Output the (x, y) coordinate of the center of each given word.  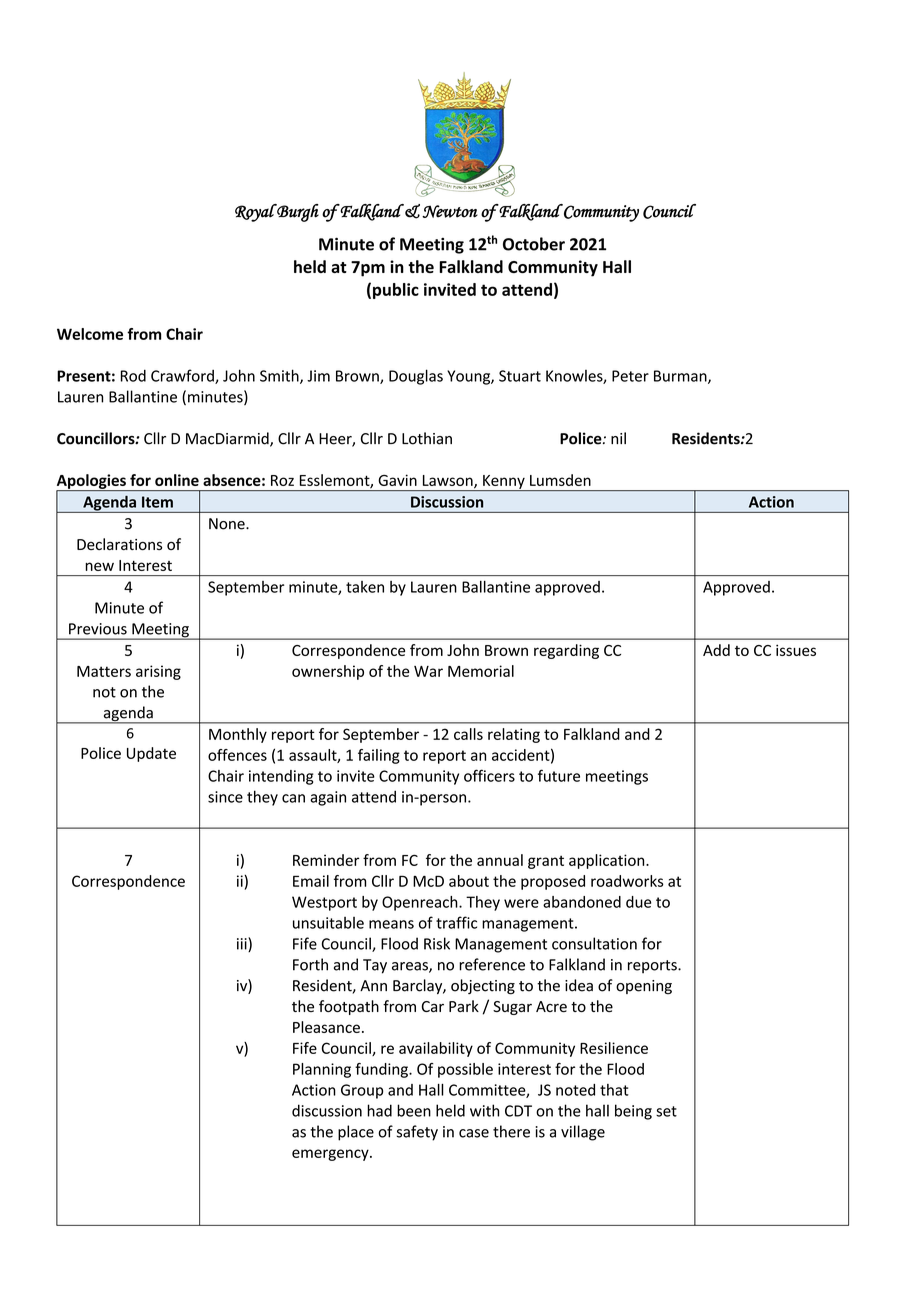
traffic (456, 922)
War (428, 671)
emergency (331, 1155)
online (177, 480)
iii (243, 944)
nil (618, 438)
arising (158, 672)
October (534, 244)
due (638, 902)
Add (716, 650)
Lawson (449, 481)
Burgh (297, 213)
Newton (450, 211)
